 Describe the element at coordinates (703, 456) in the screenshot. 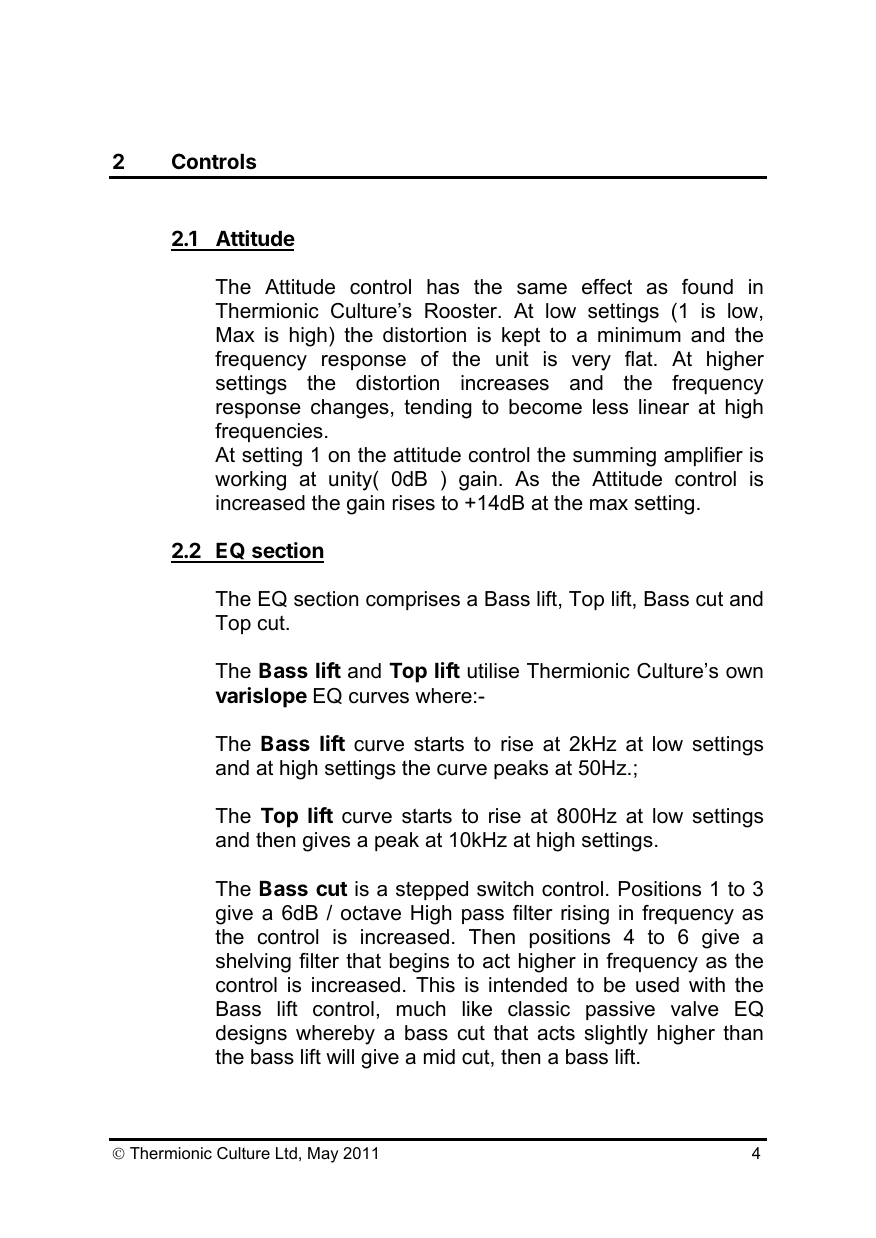

I see `amplifier` at that location.
